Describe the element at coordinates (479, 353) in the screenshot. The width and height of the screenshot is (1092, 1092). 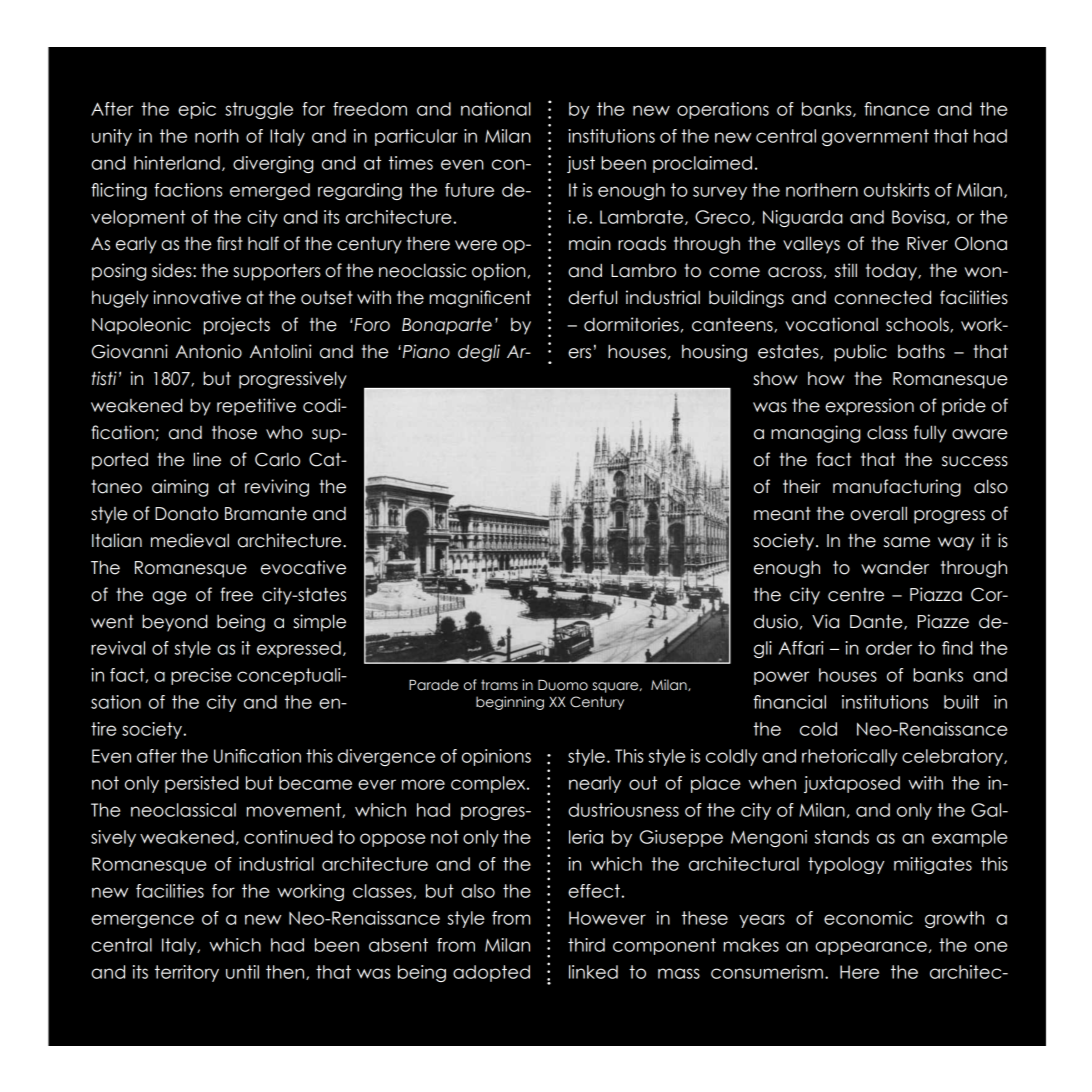
I see `degli` at that location.
